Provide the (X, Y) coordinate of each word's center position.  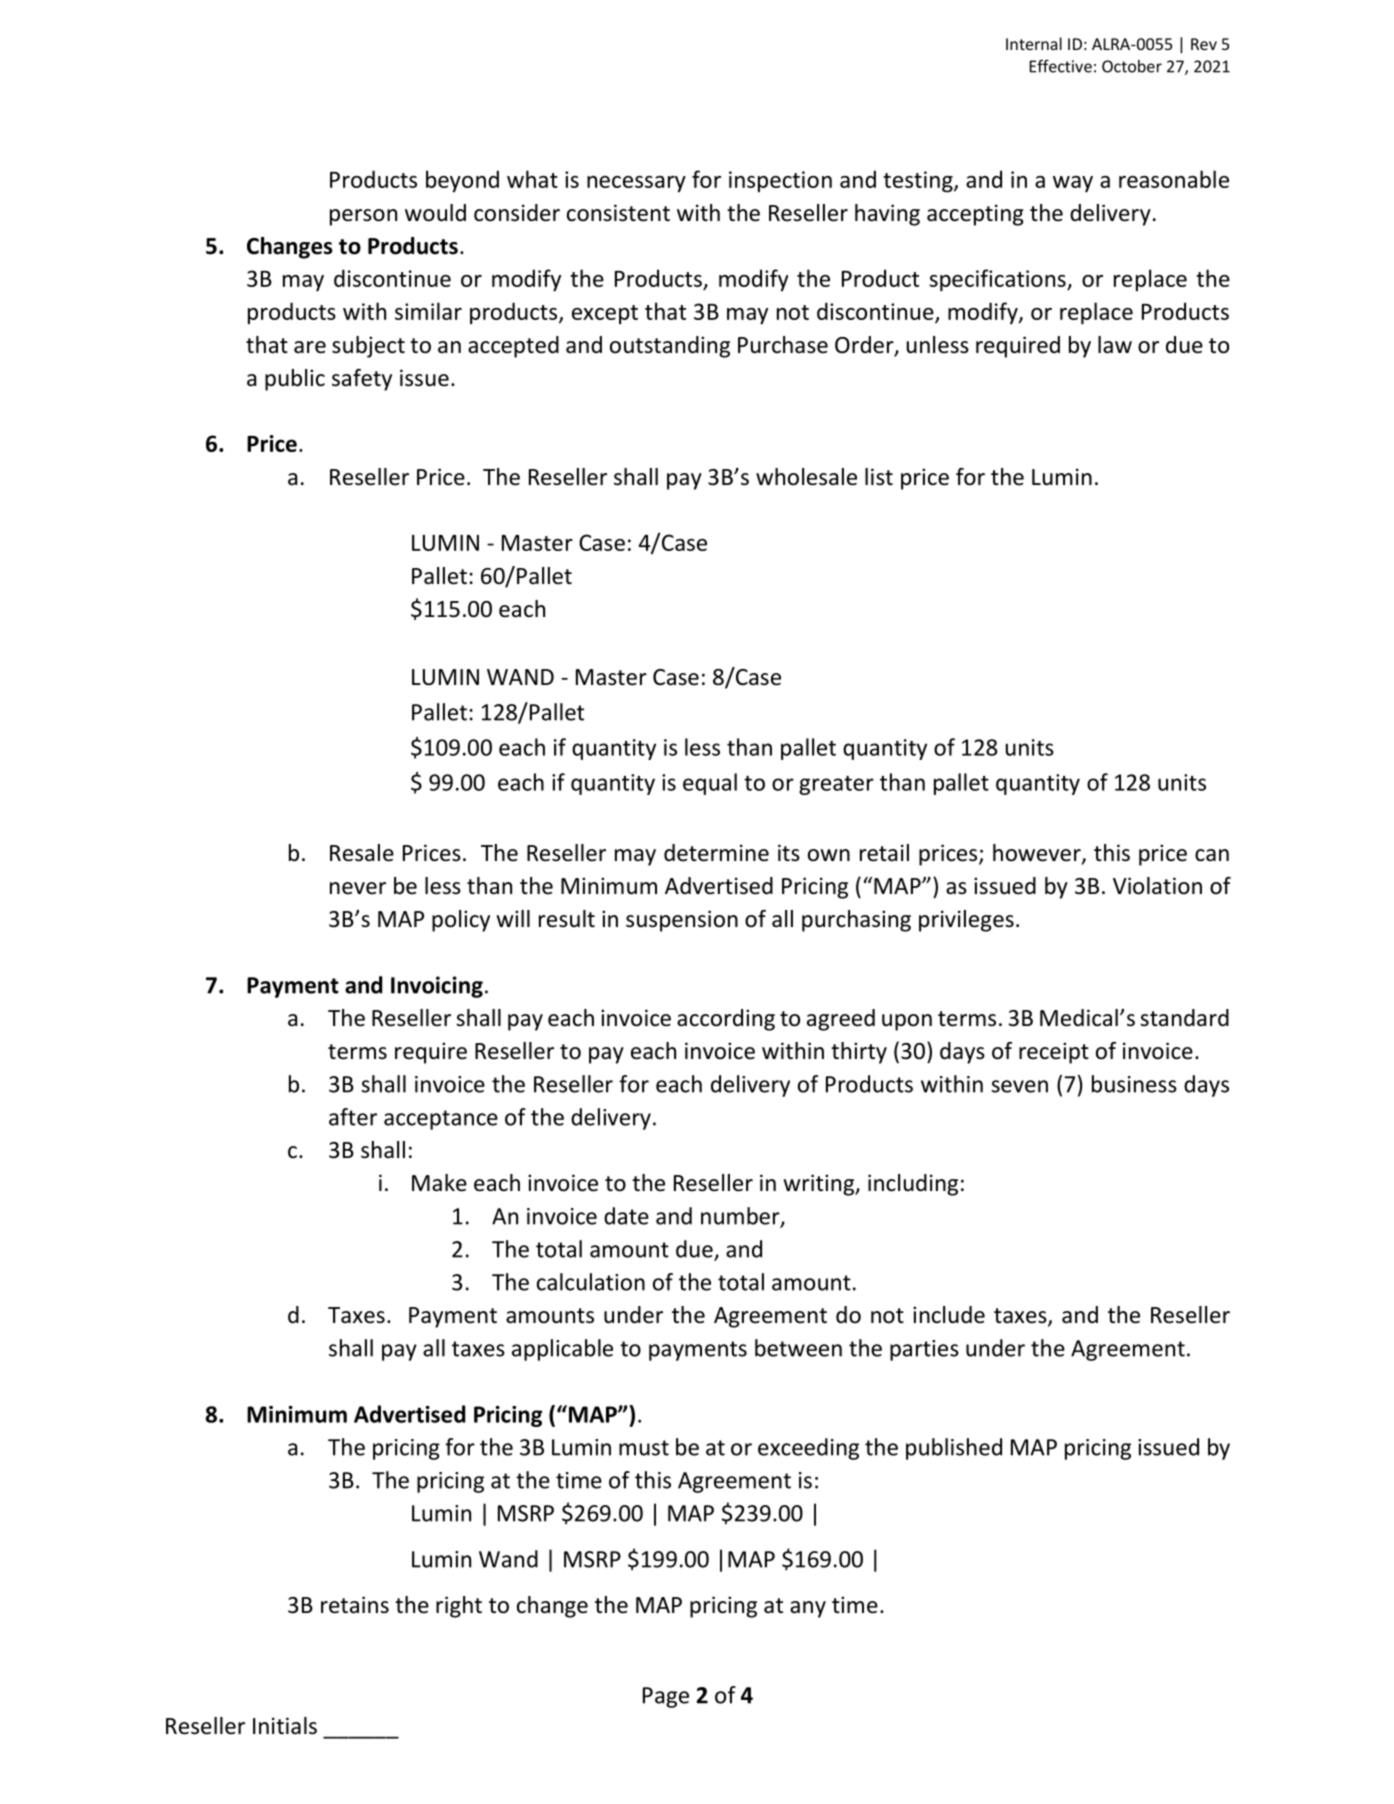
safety (362, 380)
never (358, 888)
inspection (780, 181)
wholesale (806, 477)
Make (439, 1183)
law (1115, 345)
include (949, 1315)
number (741, 1217)
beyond (462, 181)
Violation (1157, 886)
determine (716, 853)
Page (666, 1697)
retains (355, 1605)
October (1132, 66)
